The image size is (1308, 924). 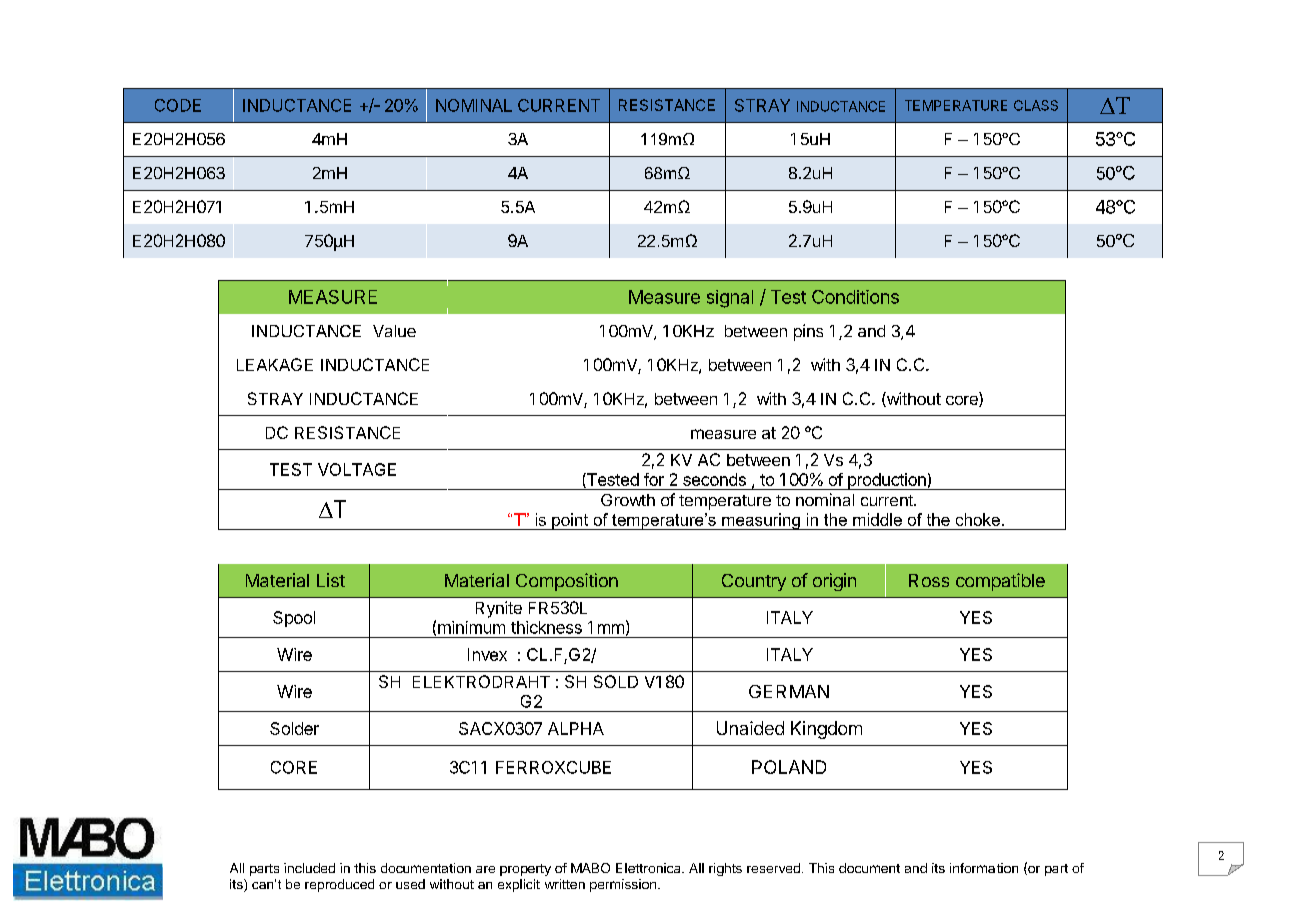 What do you see at coordinates (294, 619) in the image?
I see `Spool` at bounding box center [294, 619].
